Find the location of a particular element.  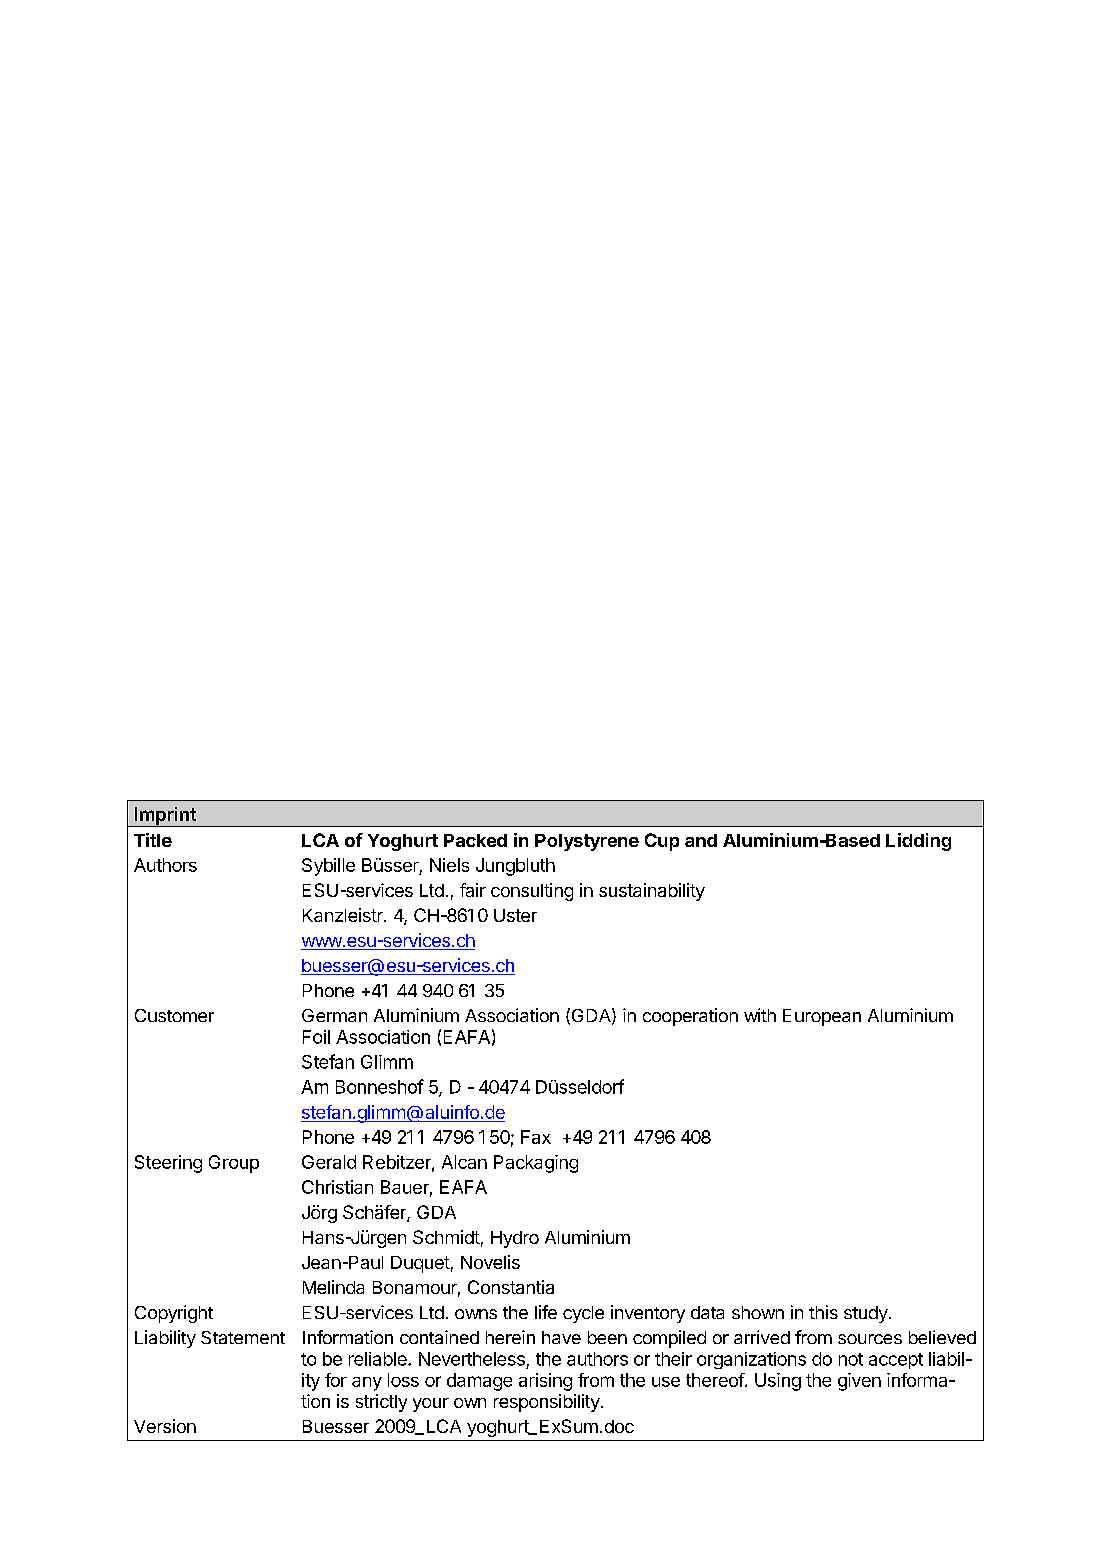

responsibility is located at coordinates (548, 1403).
